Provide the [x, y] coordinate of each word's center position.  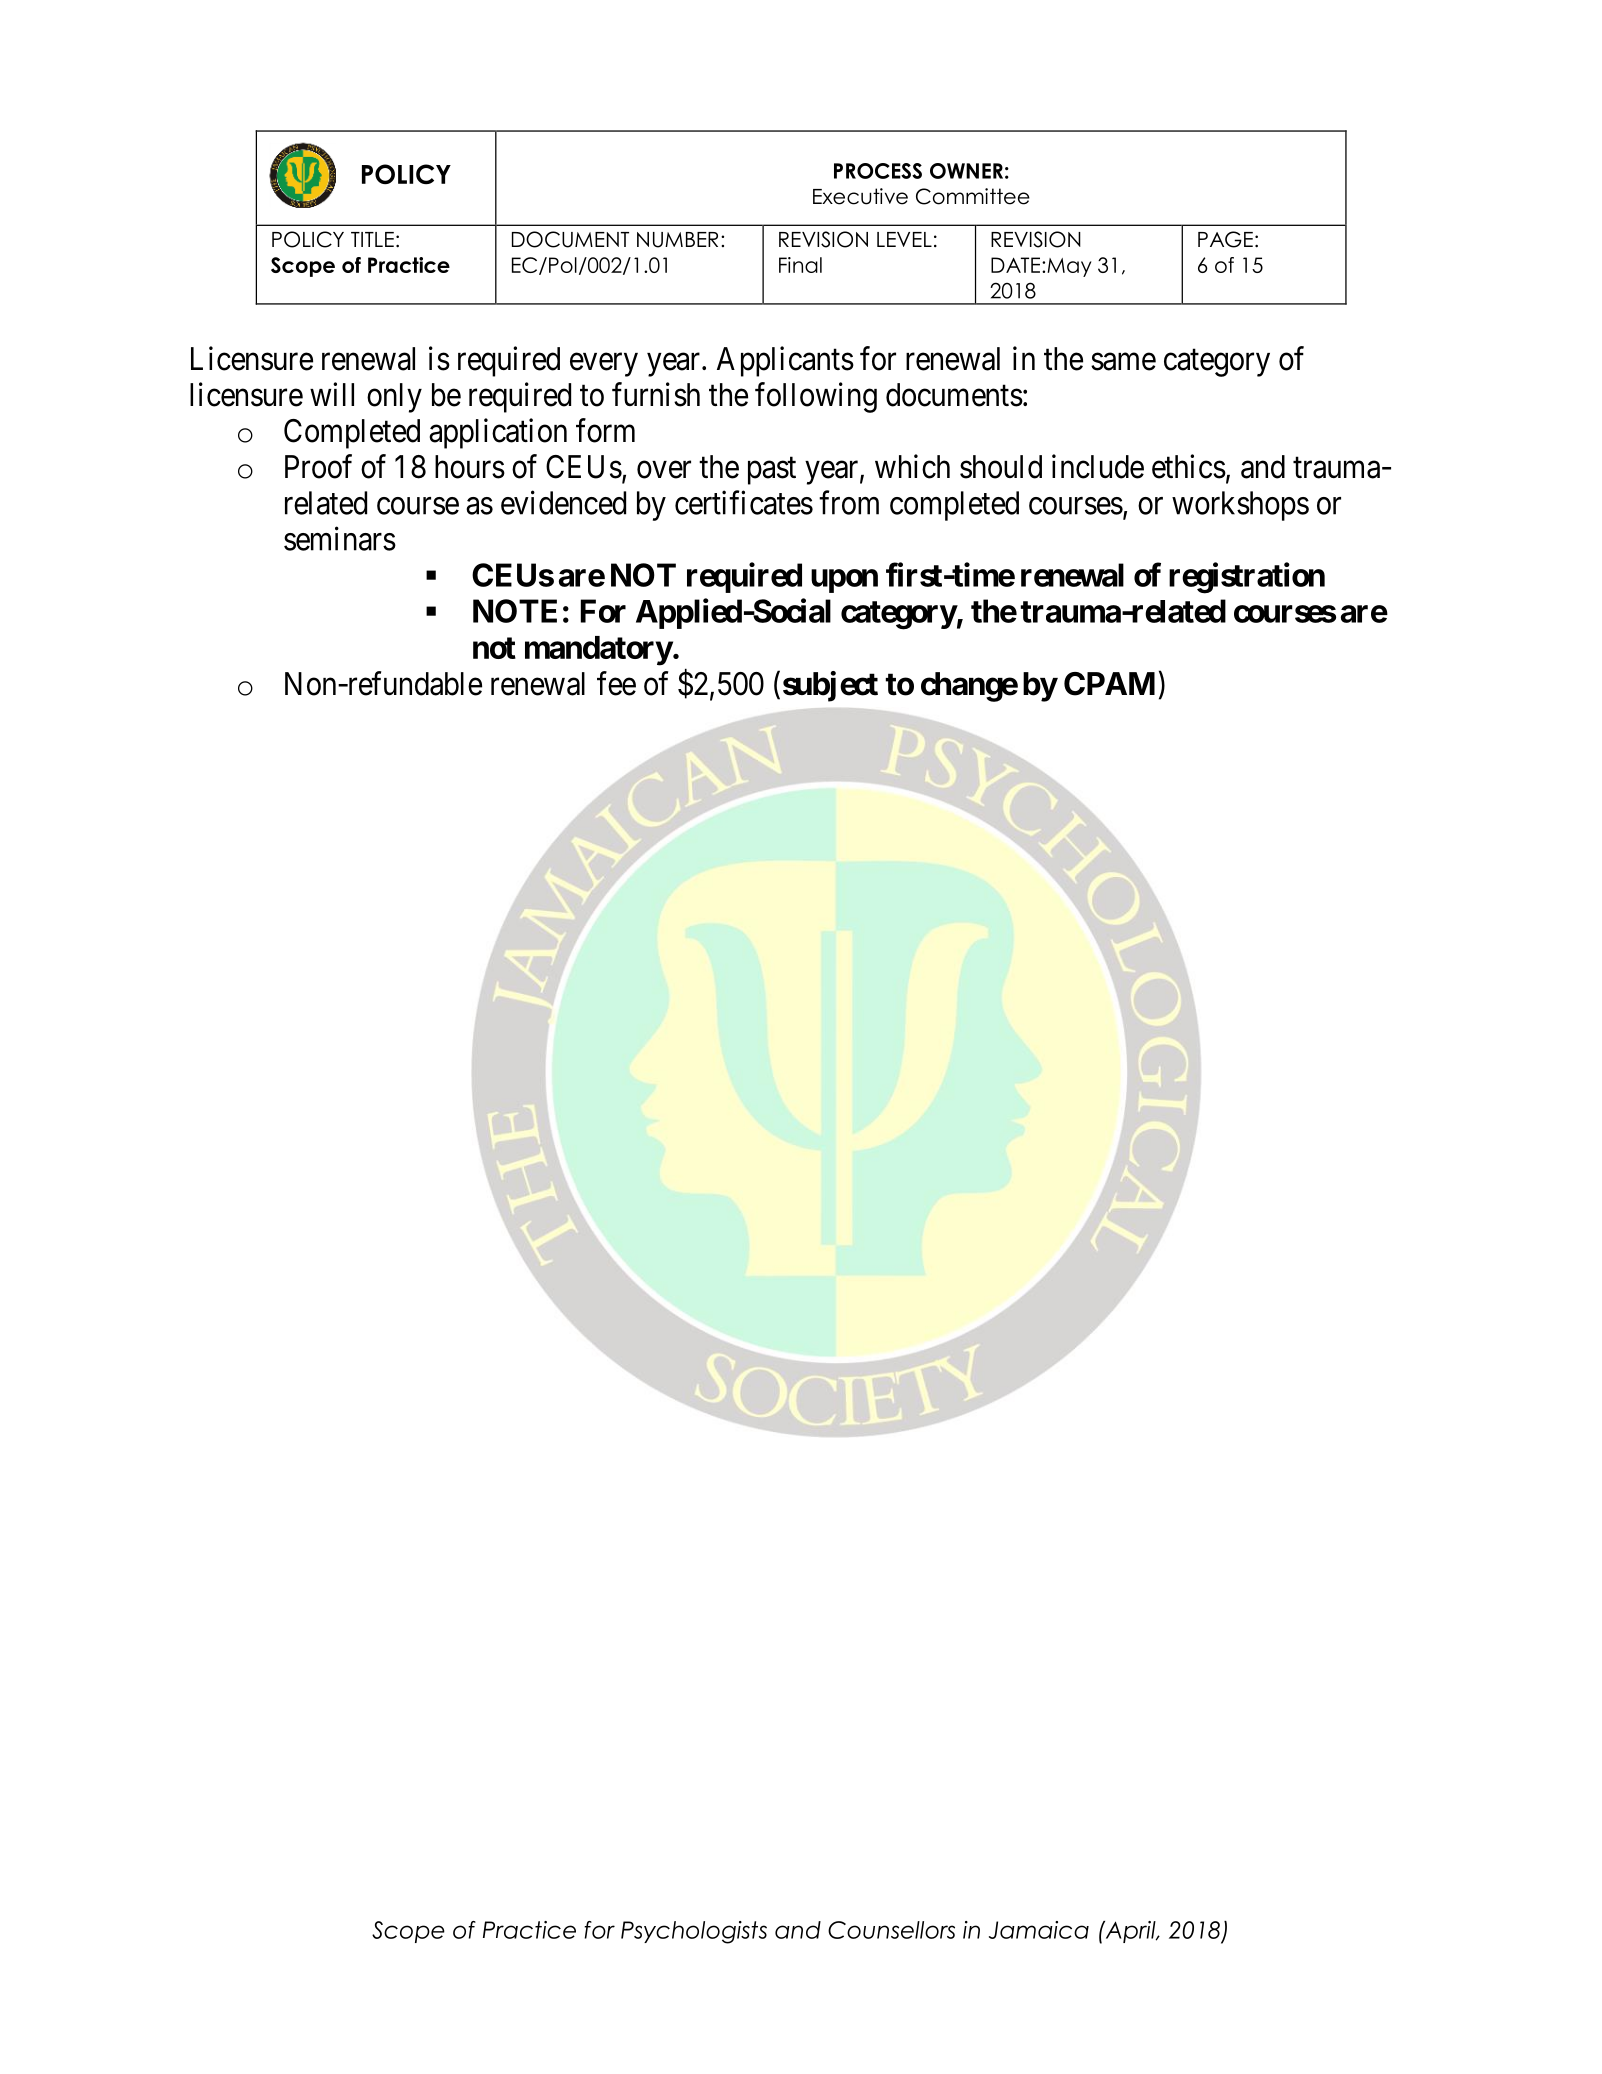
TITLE [372, 239]
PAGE [1225, 239]
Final [800, 265]
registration [1247, 578]
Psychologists [694, 1932]
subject [830, 686]
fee [616, 683]
